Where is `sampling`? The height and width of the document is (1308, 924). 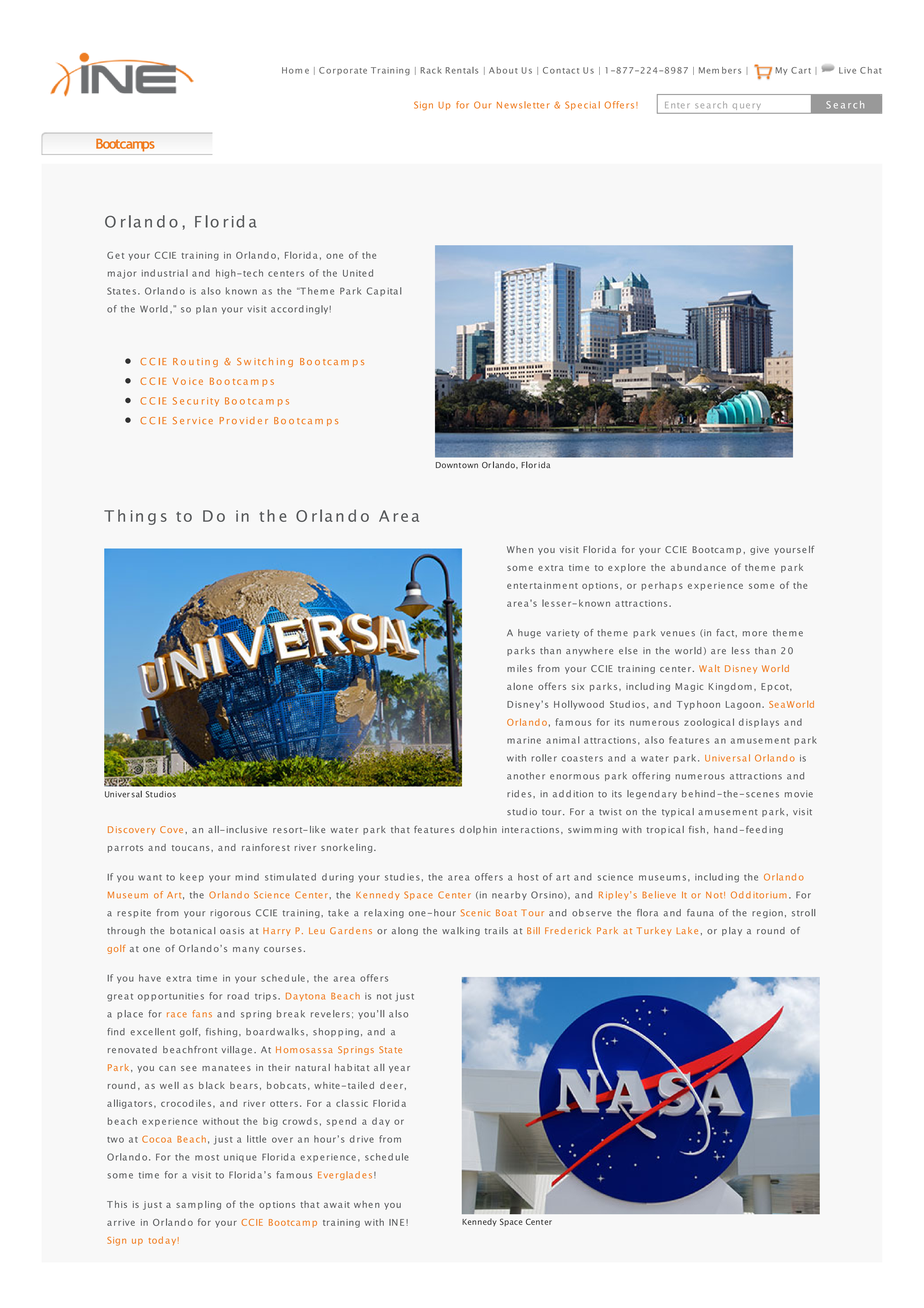 sampling is located at coordinates (198, 1205).
